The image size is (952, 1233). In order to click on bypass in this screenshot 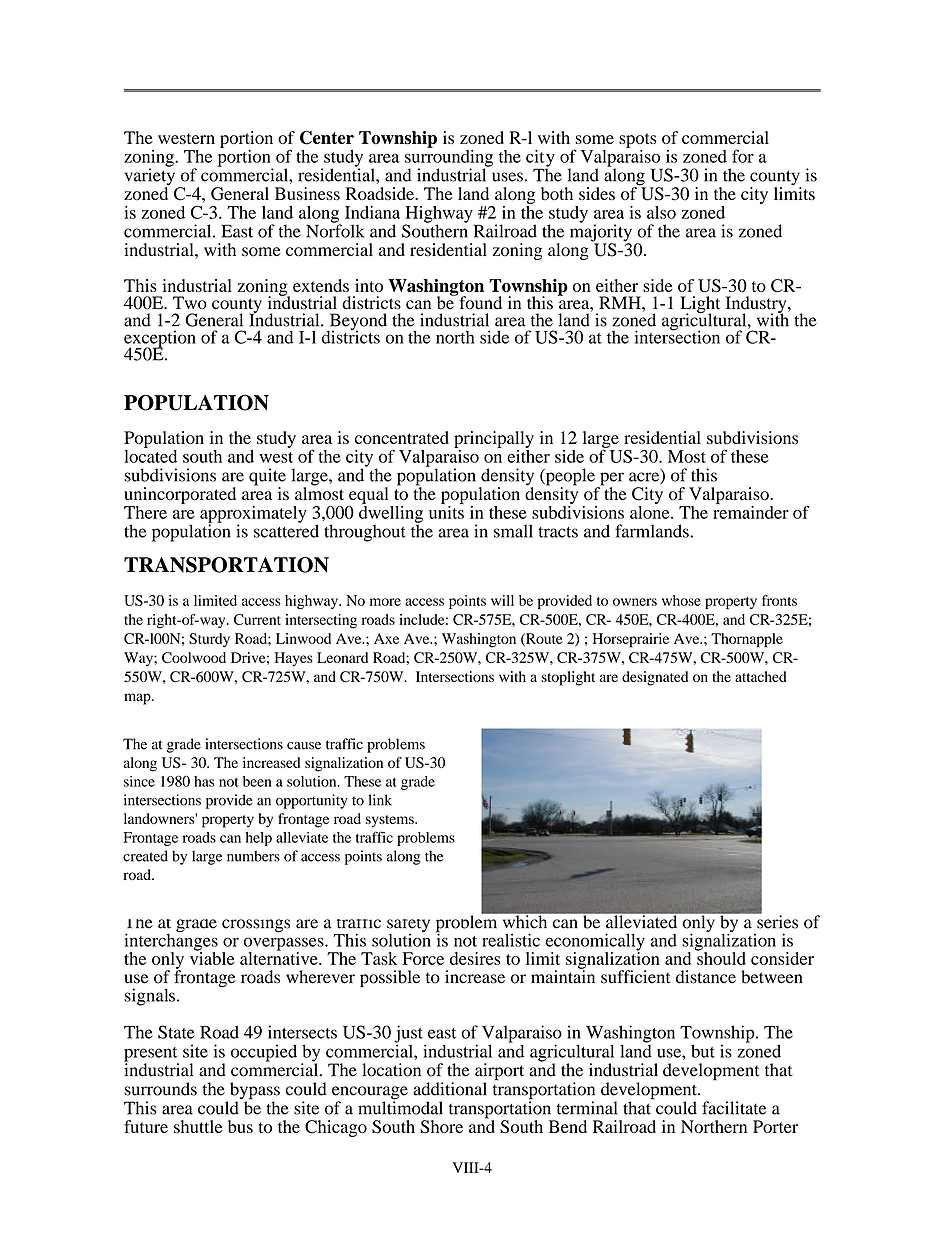, I will do `click(253, 1092)`.
